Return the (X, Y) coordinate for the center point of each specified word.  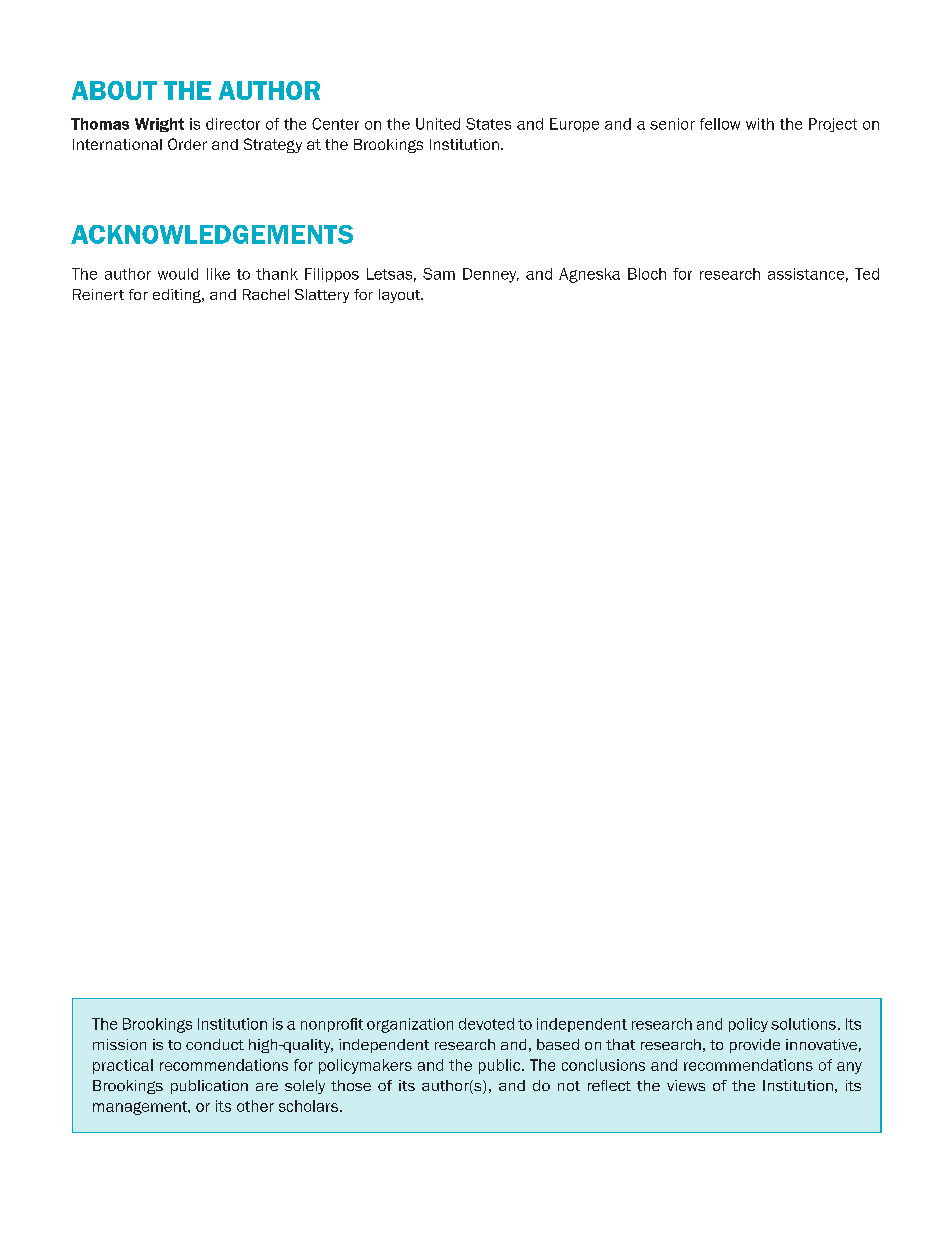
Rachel (266, 294)
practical (123, 1066)
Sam (439, 274)
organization (410, 1025)
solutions (803, 1024)
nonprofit (332, 1025)
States (488, 124)
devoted (486, 1024)
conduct (215, 1044)
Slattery (322, 296)
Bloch (647, 274)
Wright (159, 125)
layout (401, 296)
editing (178, 296)
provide (755, 1046)
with (760, 124)
